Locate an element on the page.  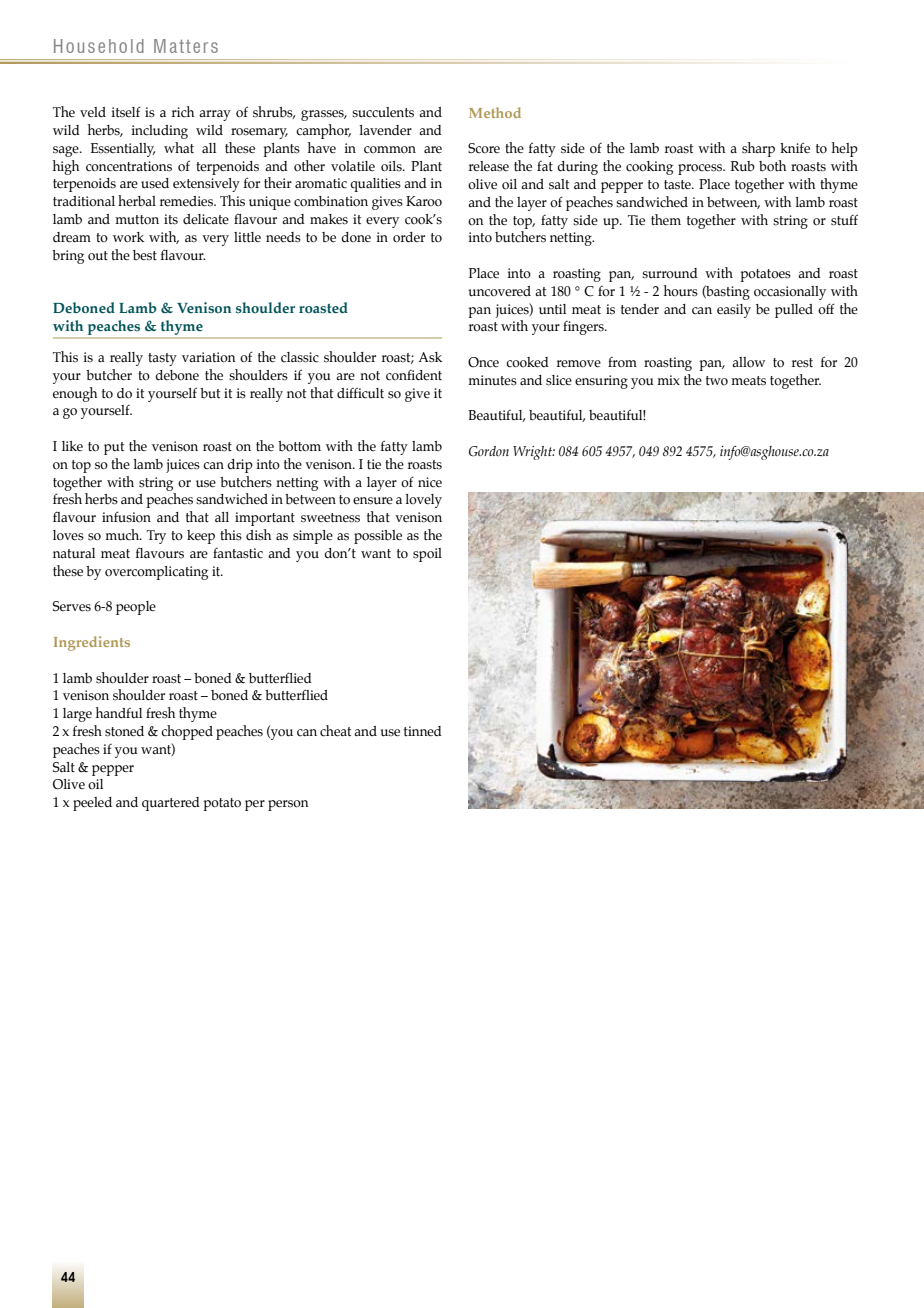
Matters is located at coordinates (186, 46).
